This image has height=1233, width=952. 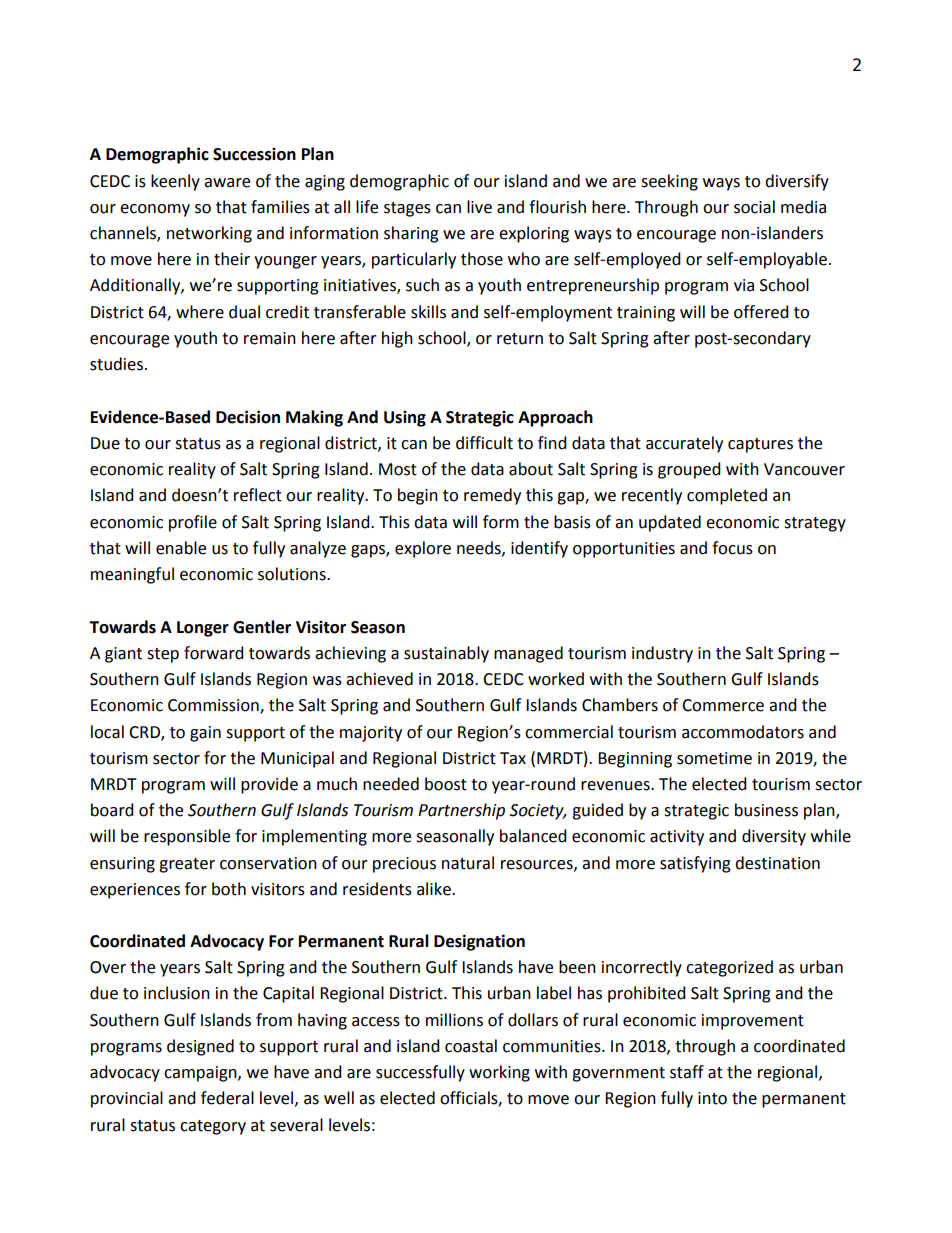 What do you see at coordinates (480, 548) in the image?
I see `needs` at bounding box center [480, 548].
